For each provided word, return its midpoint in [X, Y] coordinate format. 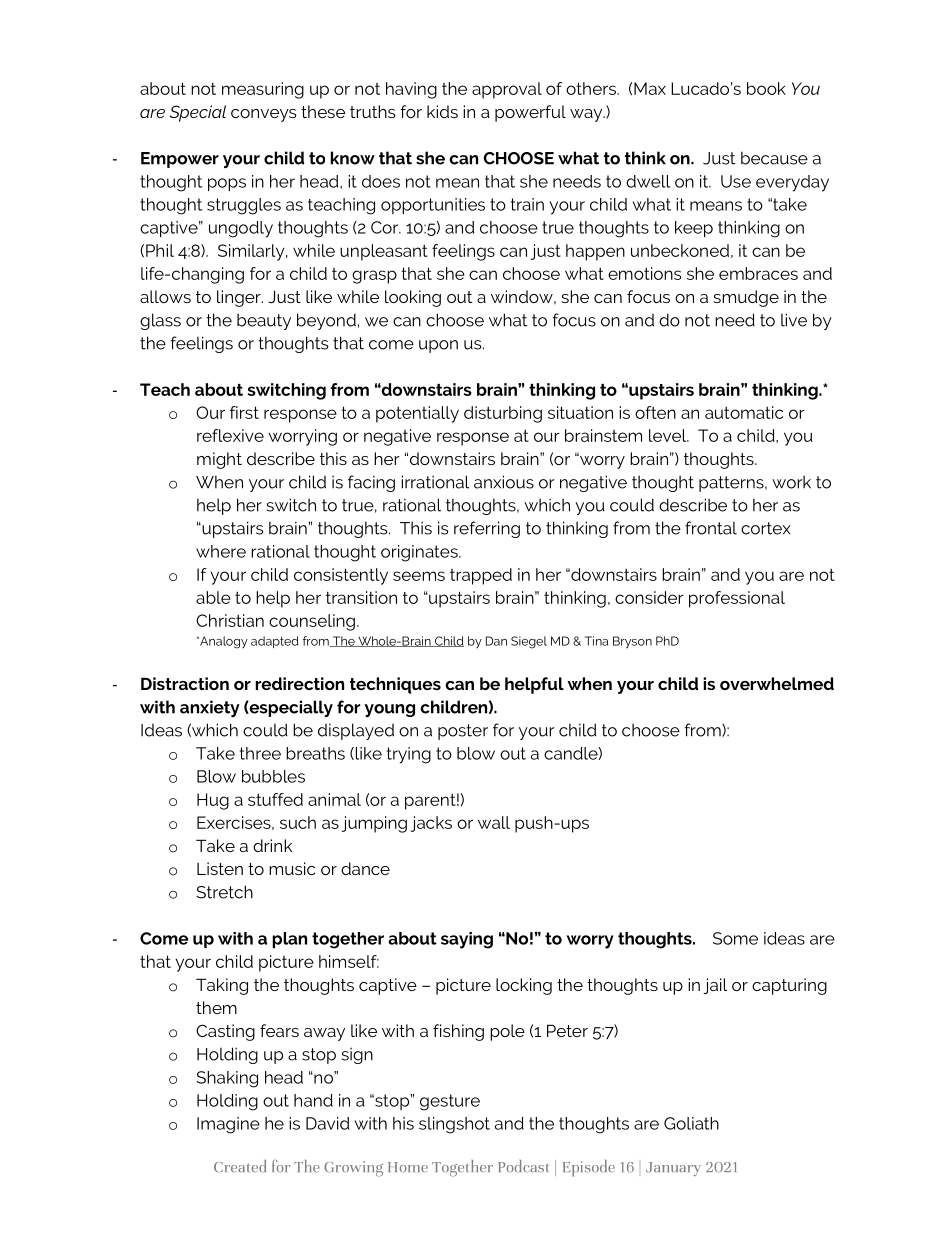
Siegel [529, 642]
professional [737, 599]
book [766, 88]
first [244, 412]
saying [467, 940]
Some [735, 938]
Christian [230, 620]
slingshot [454, 1125]
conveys [264, 115]
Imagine [228, 1125]
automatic [744, 412]
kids [442, 111]
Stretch [224, 892]
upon [438, 346]
